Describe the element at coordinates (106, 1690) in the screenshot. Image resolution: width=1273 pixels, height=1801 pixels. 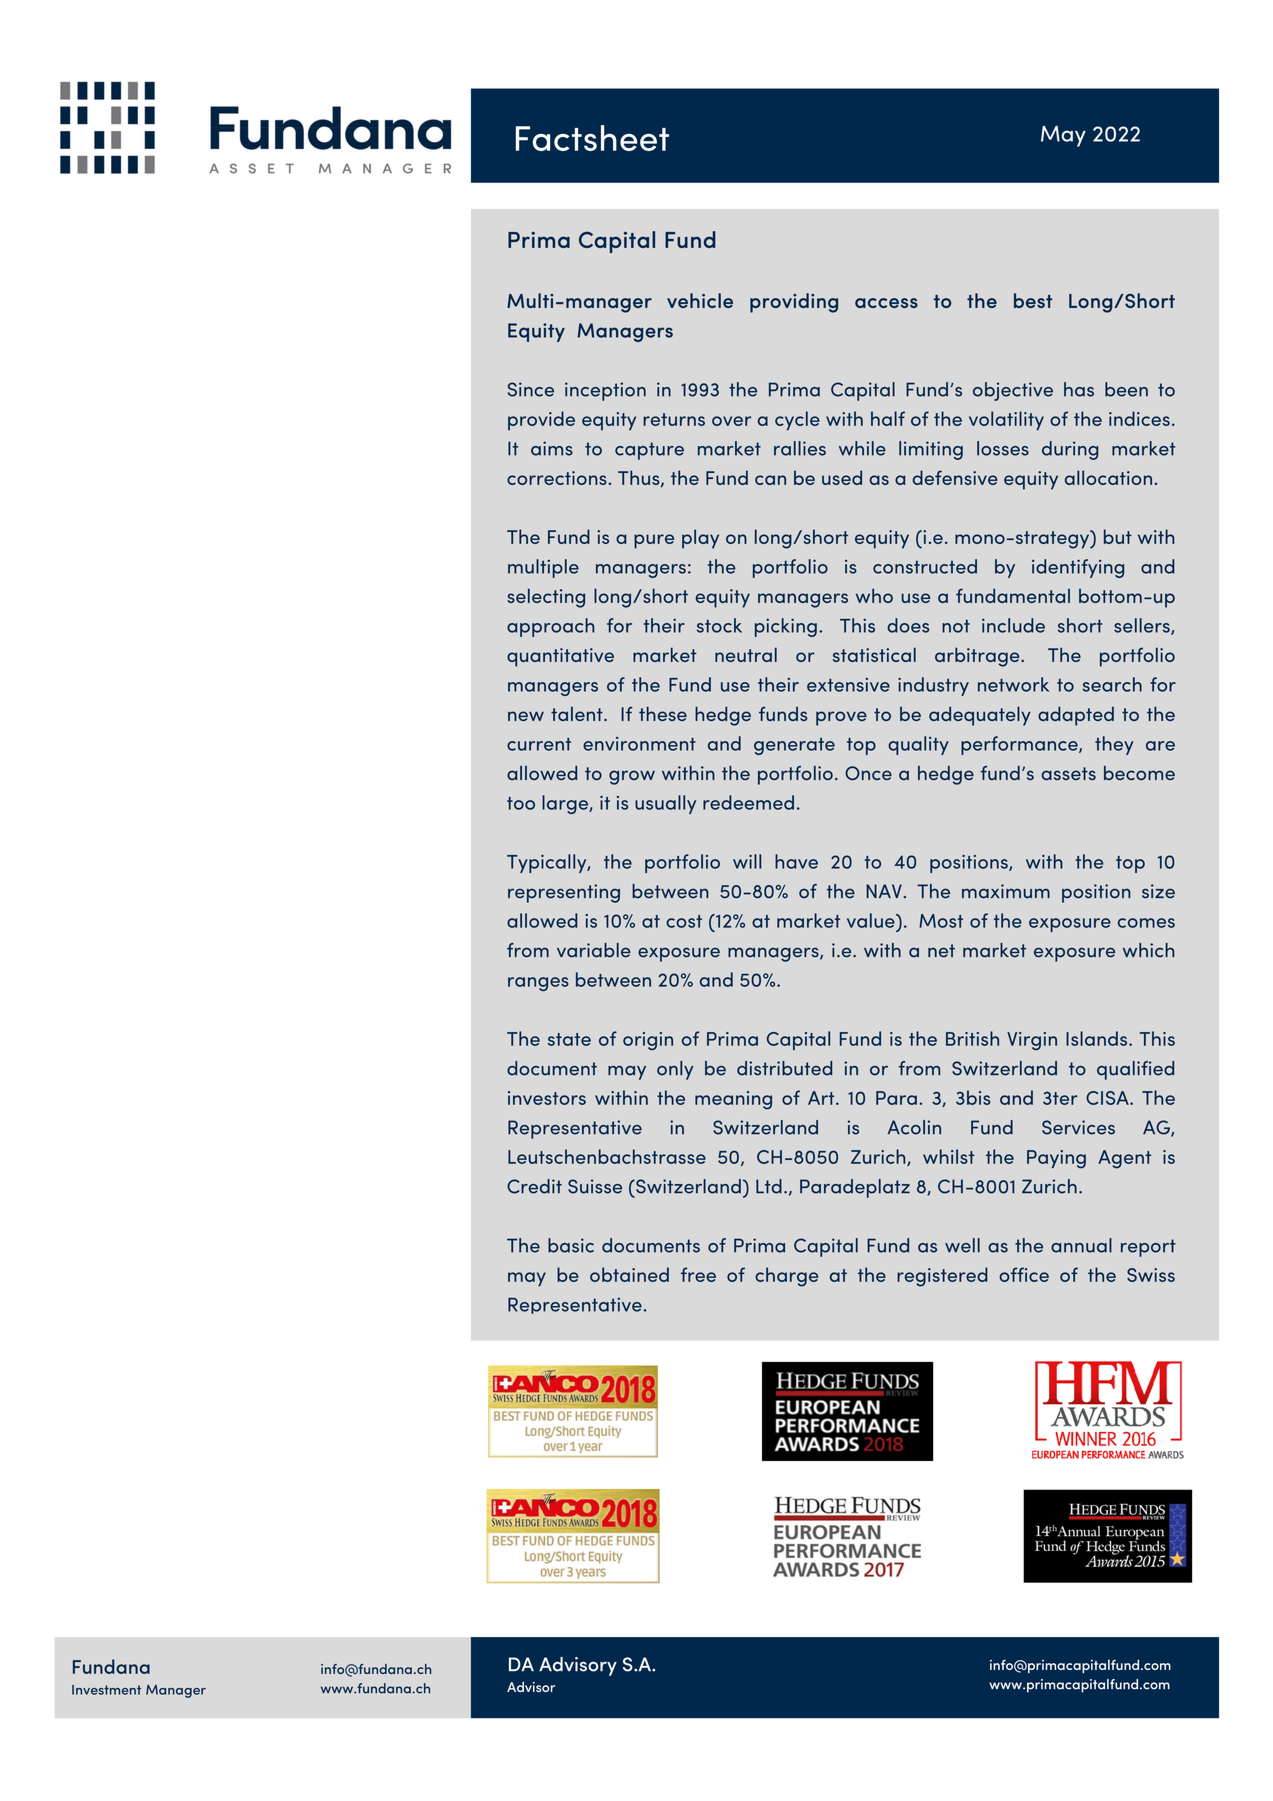
I see `Investment` at that location.
